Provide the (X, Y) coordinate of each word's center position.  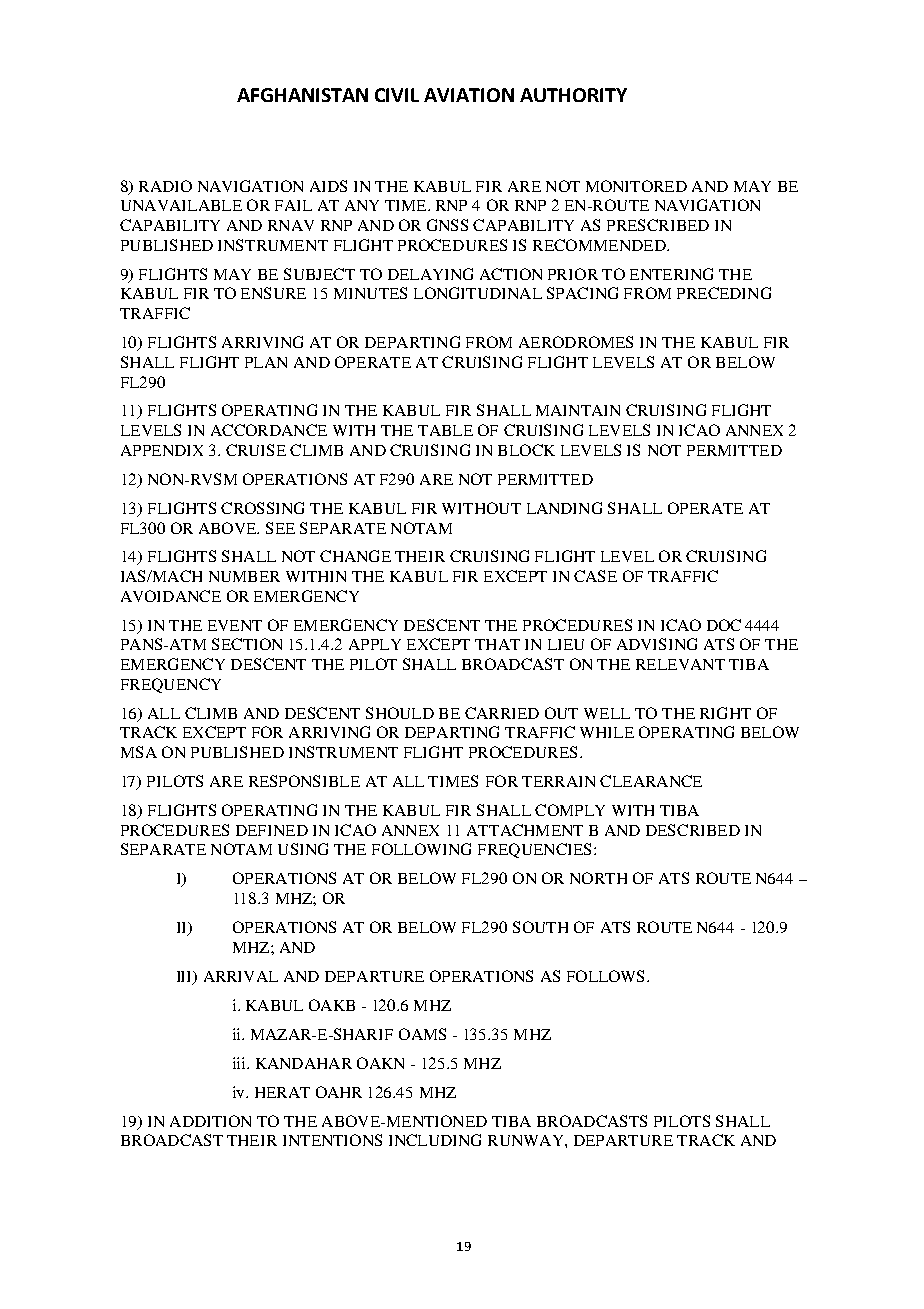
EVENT (235, 625)
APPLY (375, 644)
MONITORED (636, 186)
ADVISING (657, 644)
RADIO (165, 186)
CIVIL (397, 95)
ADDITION (210, 1121)
